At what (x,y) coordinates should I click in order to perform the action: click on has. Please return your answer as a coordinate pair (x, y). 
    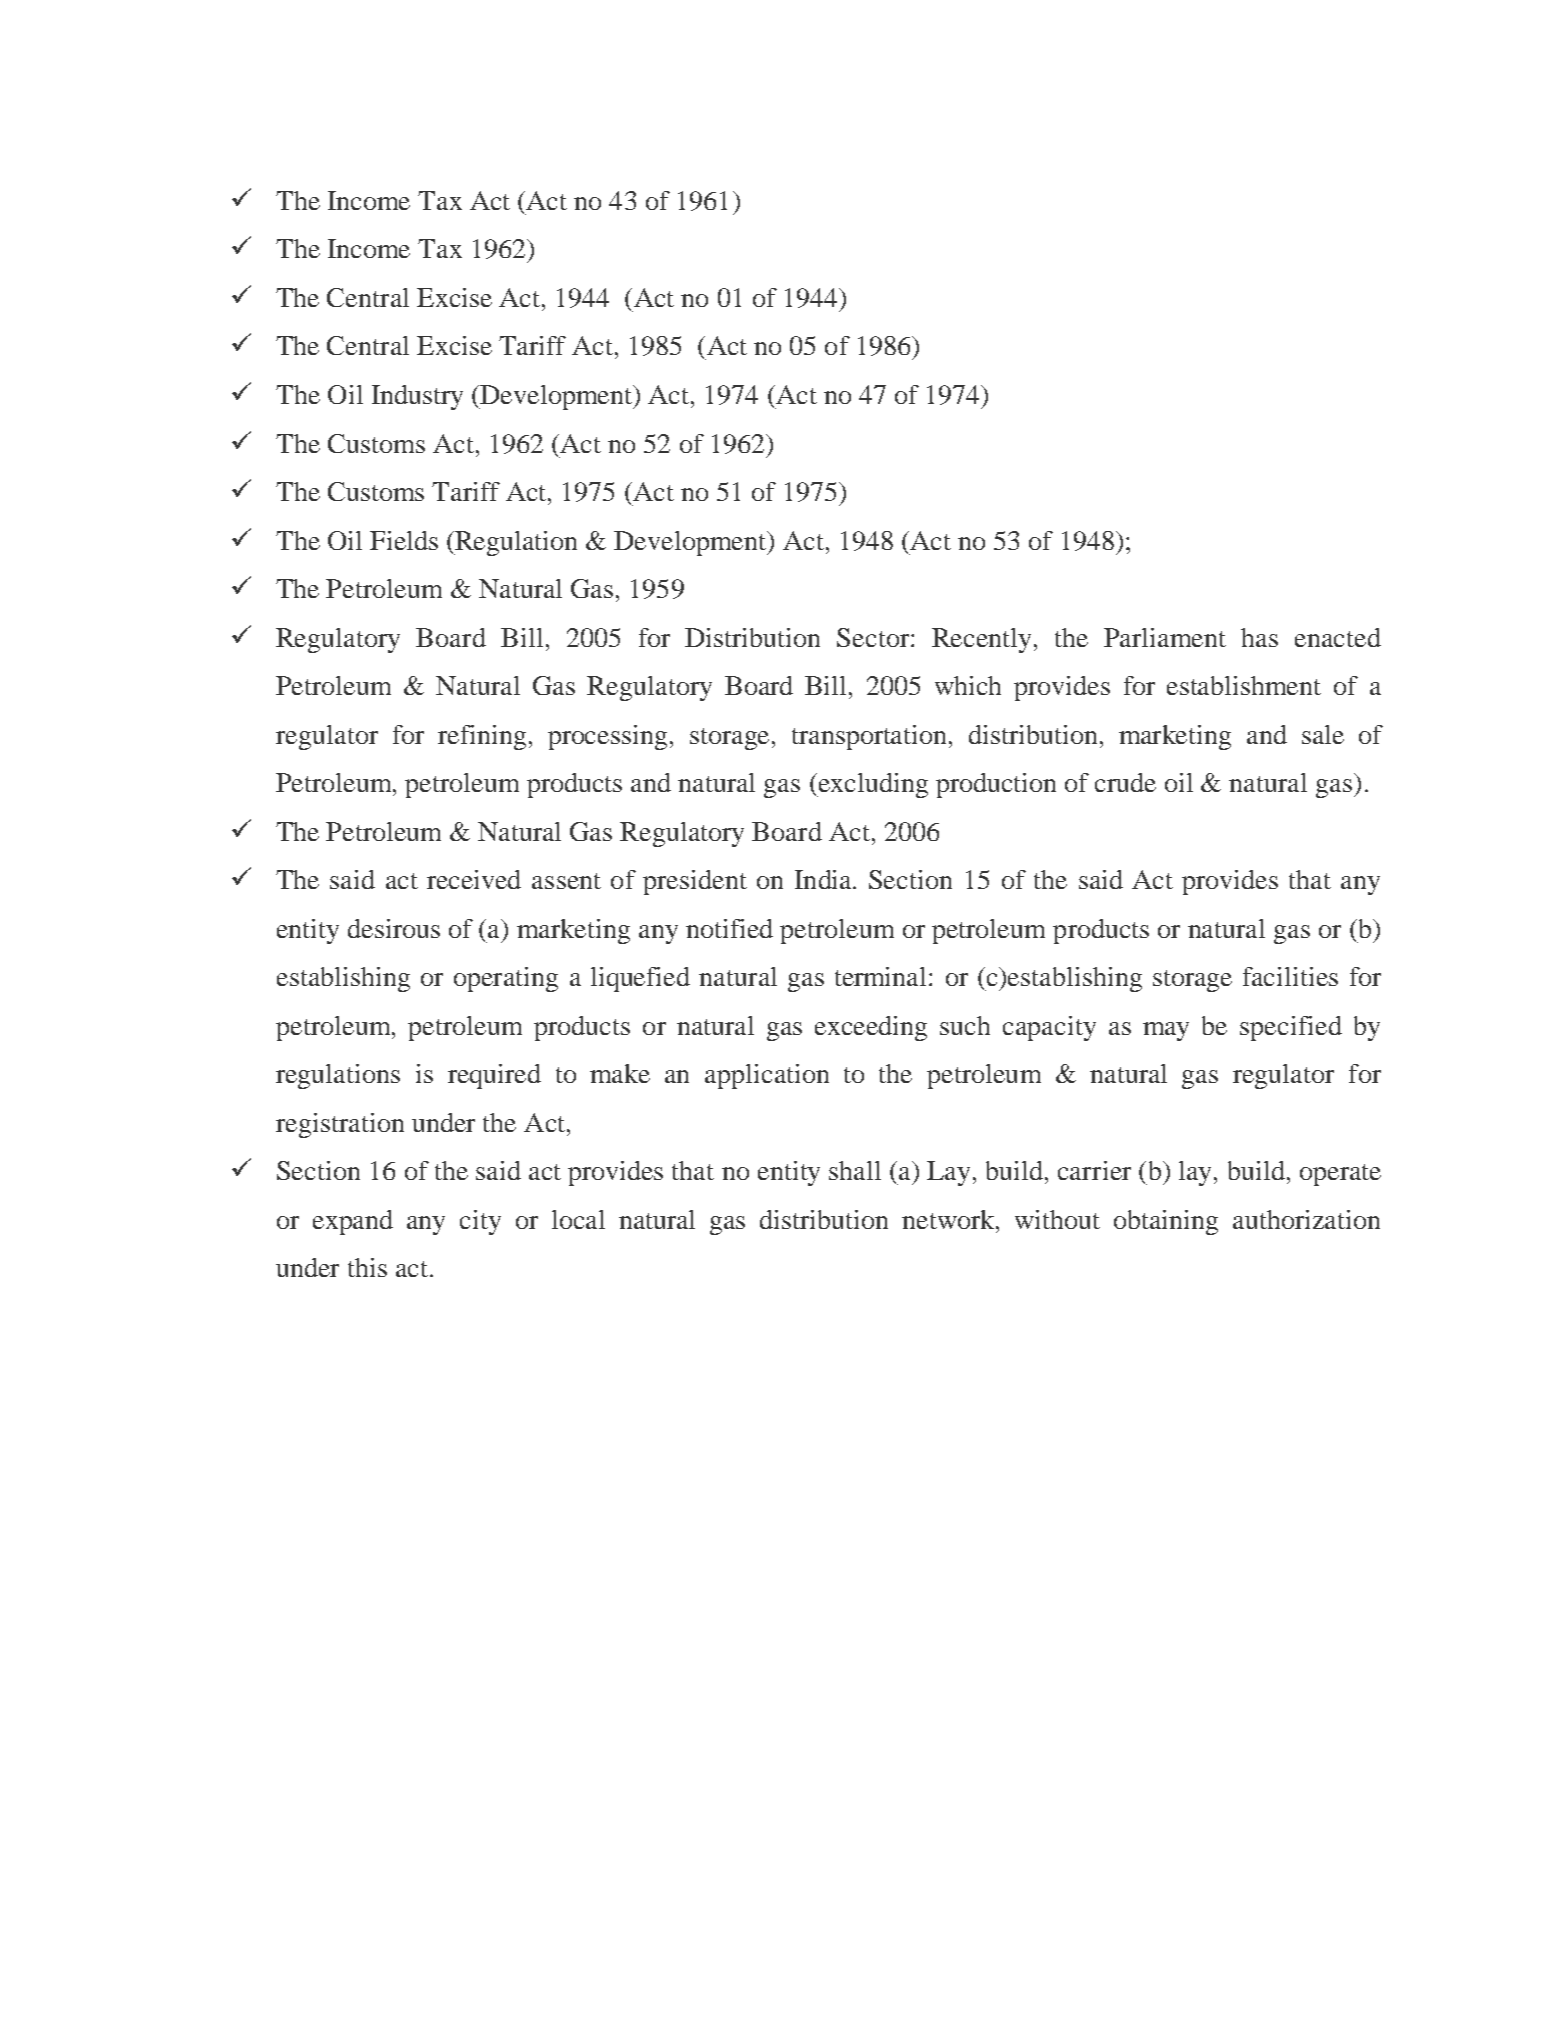
    Looking at the image, I should click on (1259, 637).
